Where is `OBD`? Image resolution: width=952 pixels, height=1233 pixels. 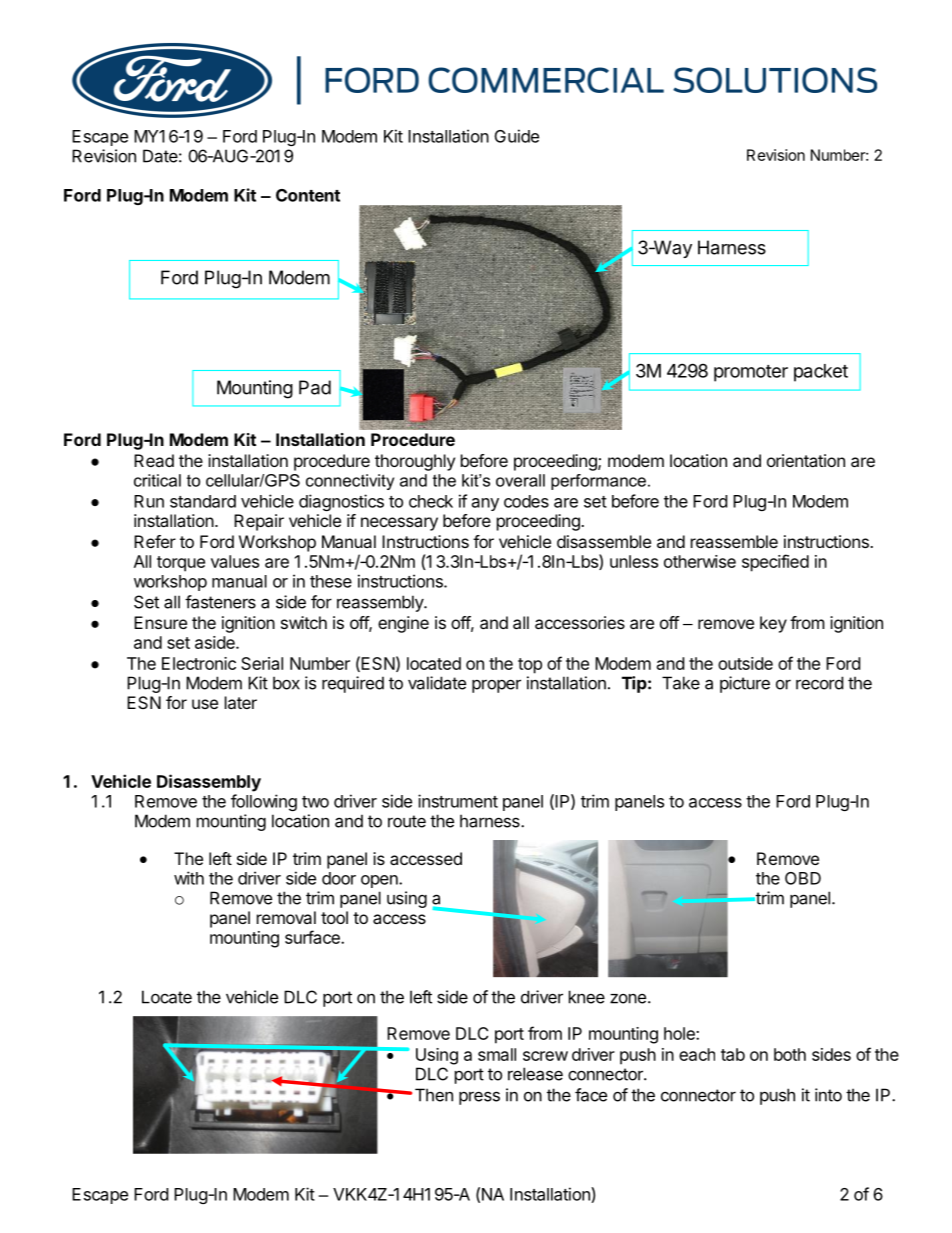 OBD is located at coordinates (803, 878).
